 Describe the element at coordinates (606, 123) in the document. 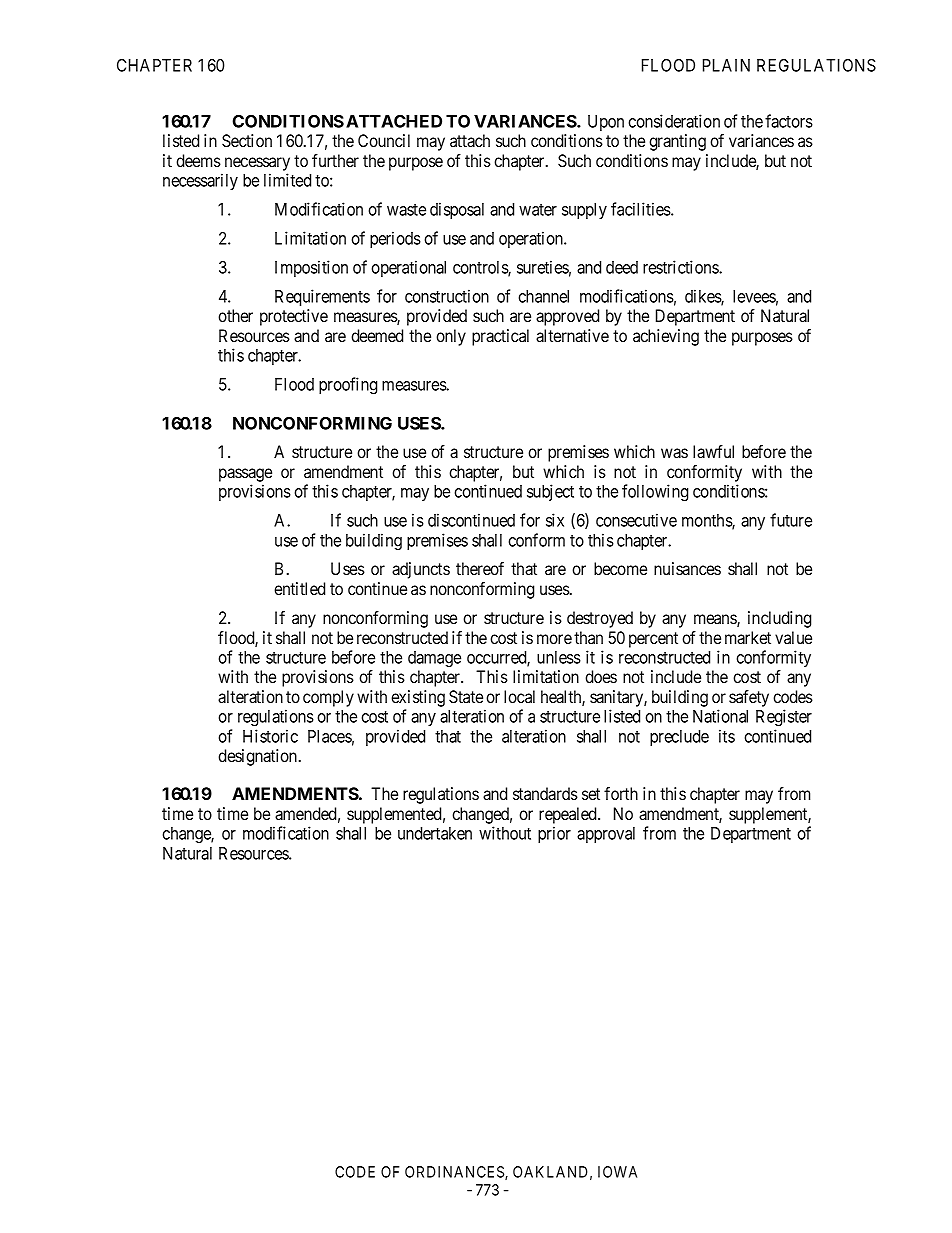

I see `Upon` at that location.
